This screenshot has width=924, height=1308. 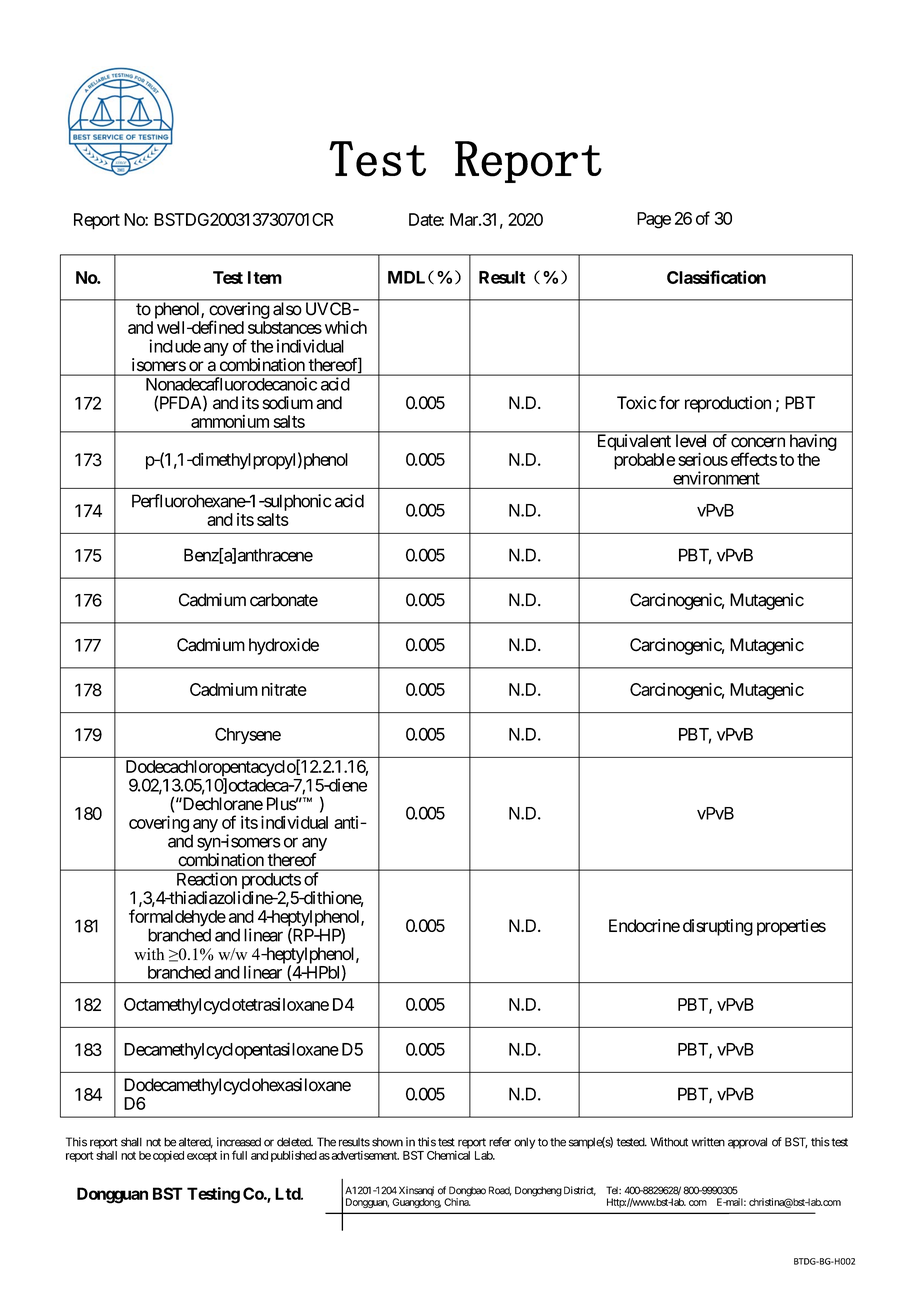 I want to click on Reaction, so click(x=207, y=879).
